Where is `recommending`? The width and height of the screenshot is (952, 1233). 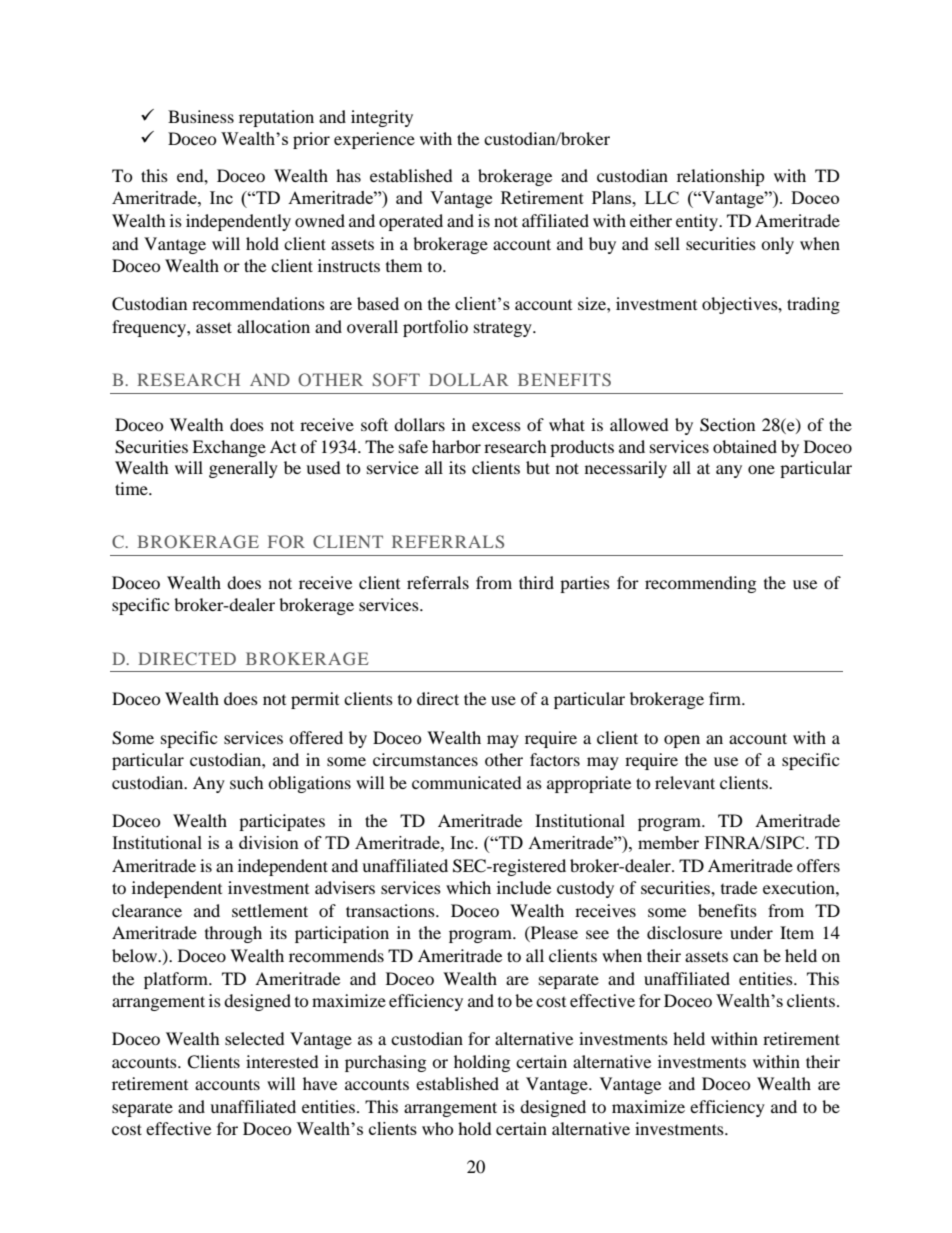
recommending is located at coordinates (700, 584).
